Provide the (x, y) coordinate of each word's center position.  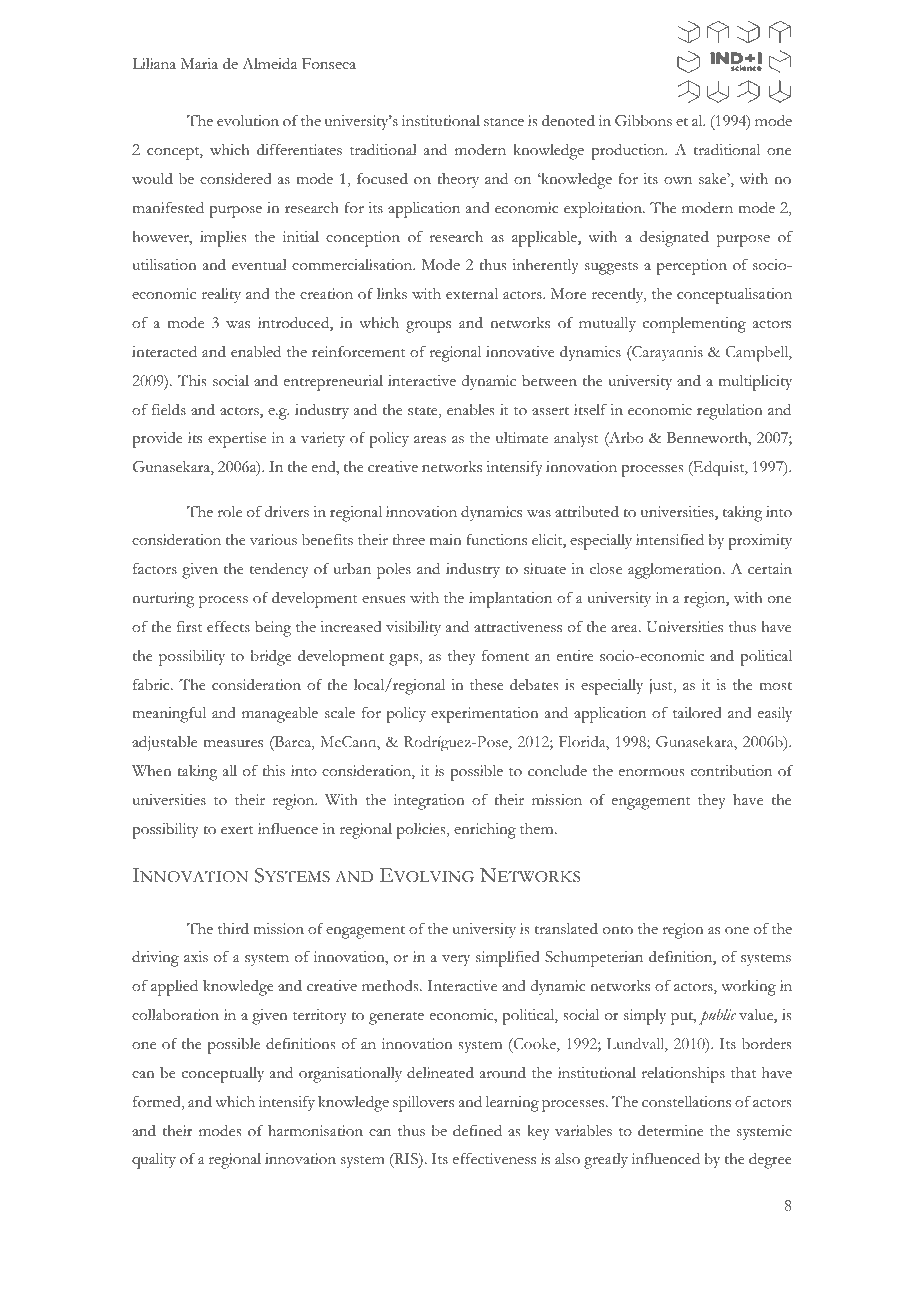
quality (154, 1161)
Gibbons (643, 120)
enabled (256, 351)
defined (477, 1130)
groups (428, 327)
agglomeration (676, 571)
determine (671, 1131)
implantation (510, 600)
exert (237, 830)
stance (504, 122)
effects (228, 627)
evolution (248, 121)
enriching (485, 831)
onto (618, 930)
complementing (694, 325)
